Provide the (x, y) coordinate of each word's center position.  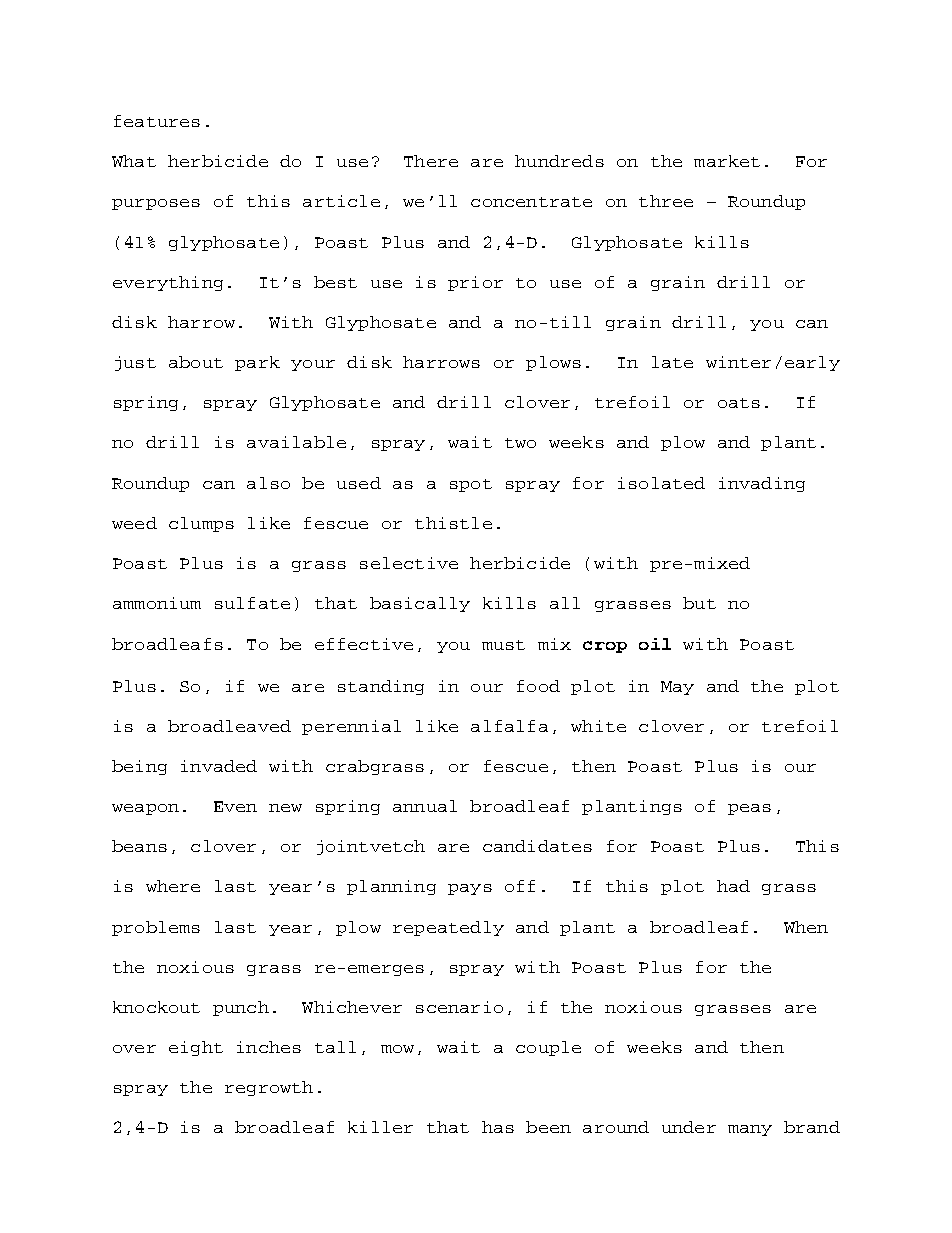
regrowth (269, 1088)
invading (762, 484)
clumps (201, 524)
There (431, 161)
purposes (156, 204)
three (666, 201)
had (733, 886)
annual (425, 806)
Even (235, 806)
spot (471, 485)
